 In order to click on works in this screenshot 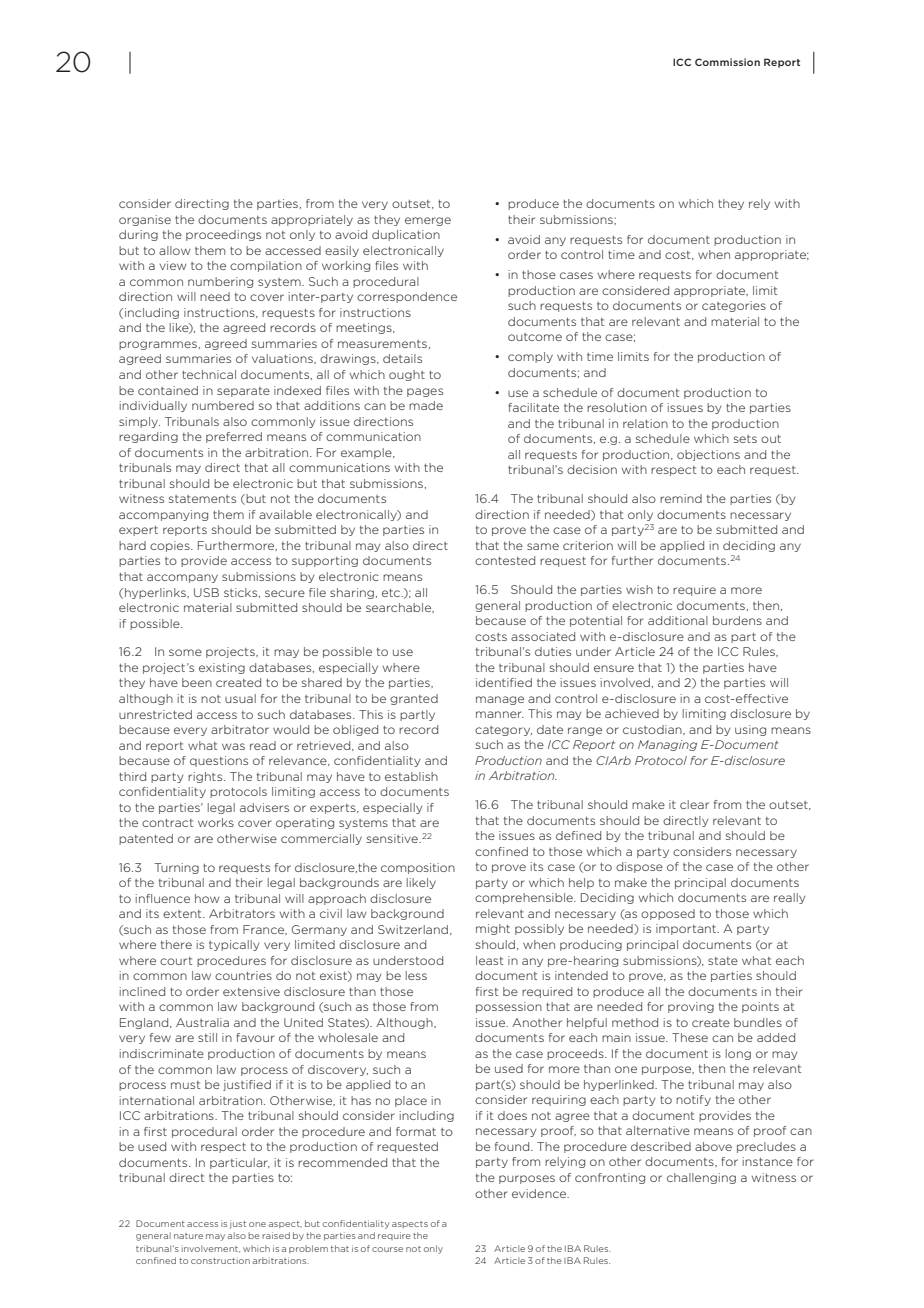, I will do `click(216, 822)`.
